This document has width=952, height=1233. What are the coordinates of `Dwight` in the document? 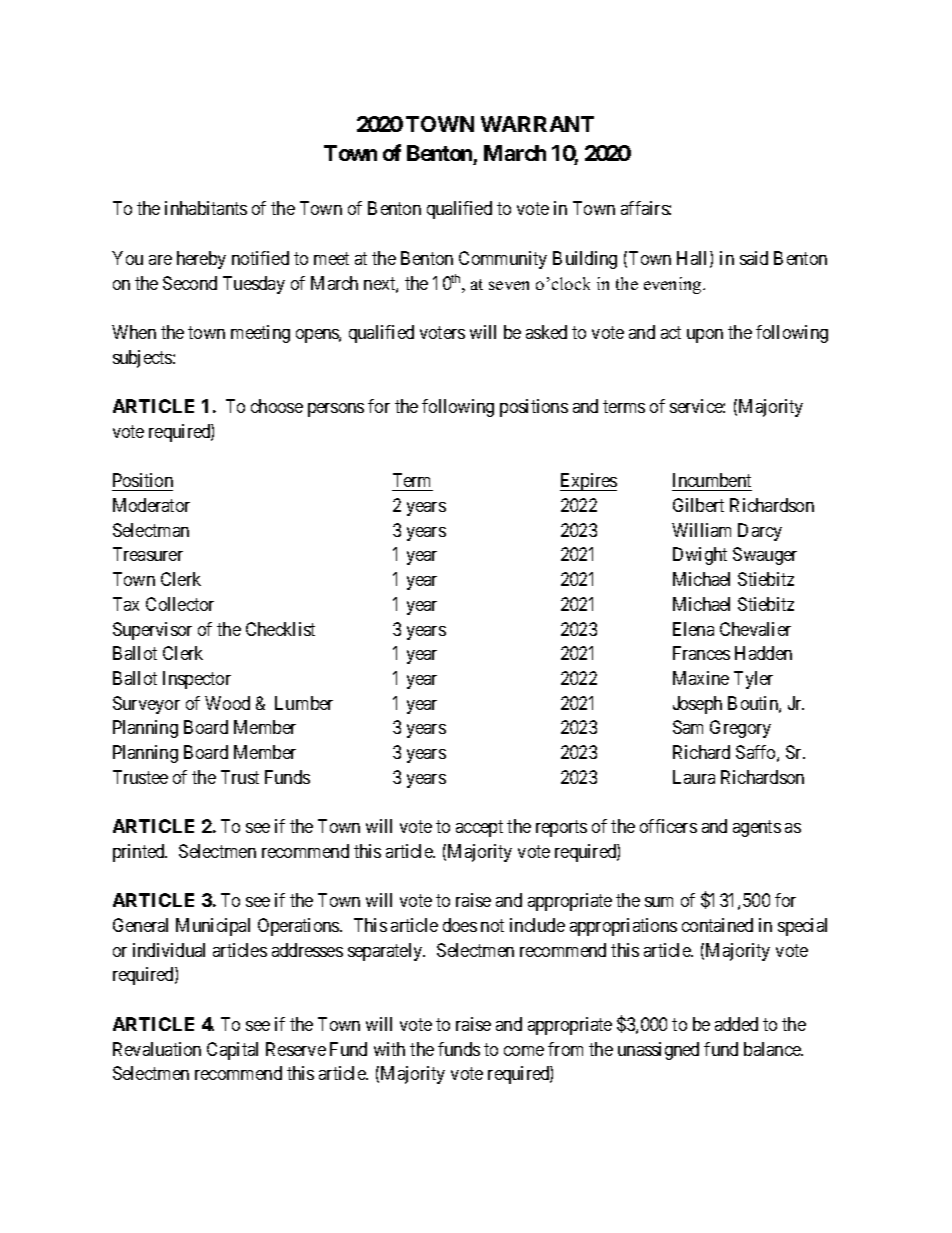 It's located at (700, 556).
